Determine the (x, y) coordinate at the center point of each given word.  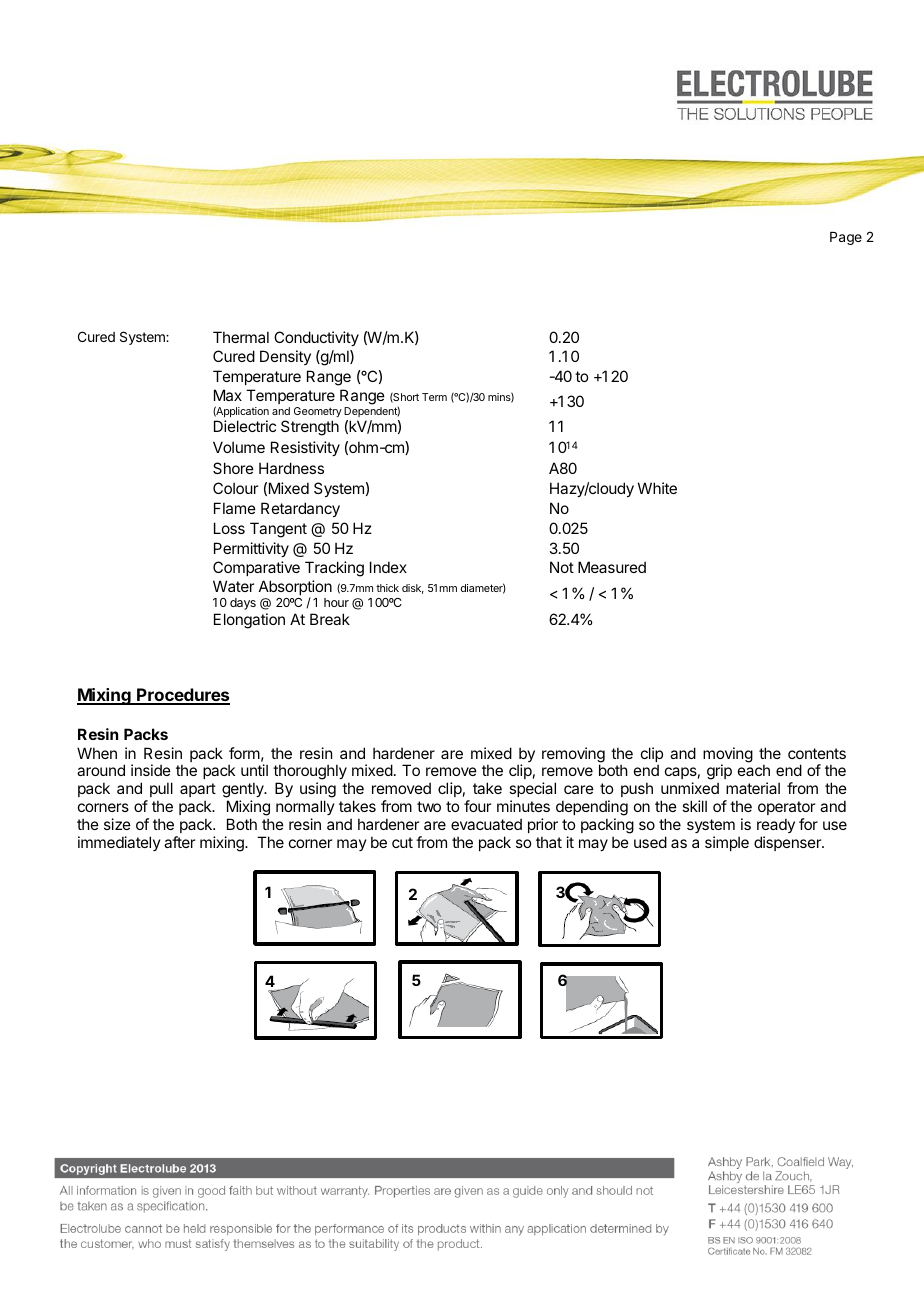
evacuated (486, 824)
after (179, 842)
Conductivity (316, 338)
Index (388, 567)
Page (846, 238)
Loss (229, 528)
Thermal (241, 337)
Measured (612, 567)
